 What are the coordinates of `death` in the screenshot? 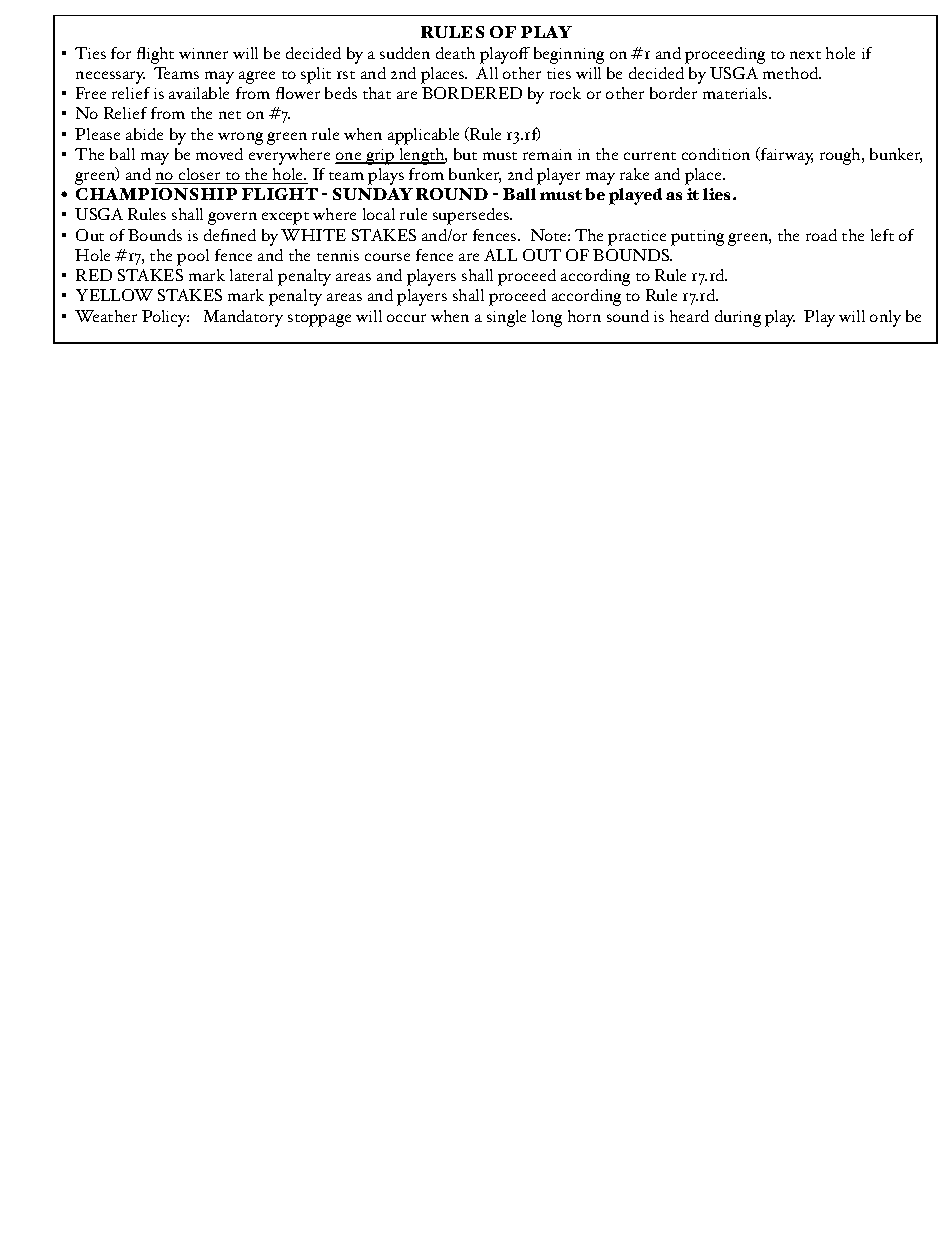 It's located at (455, 53).
